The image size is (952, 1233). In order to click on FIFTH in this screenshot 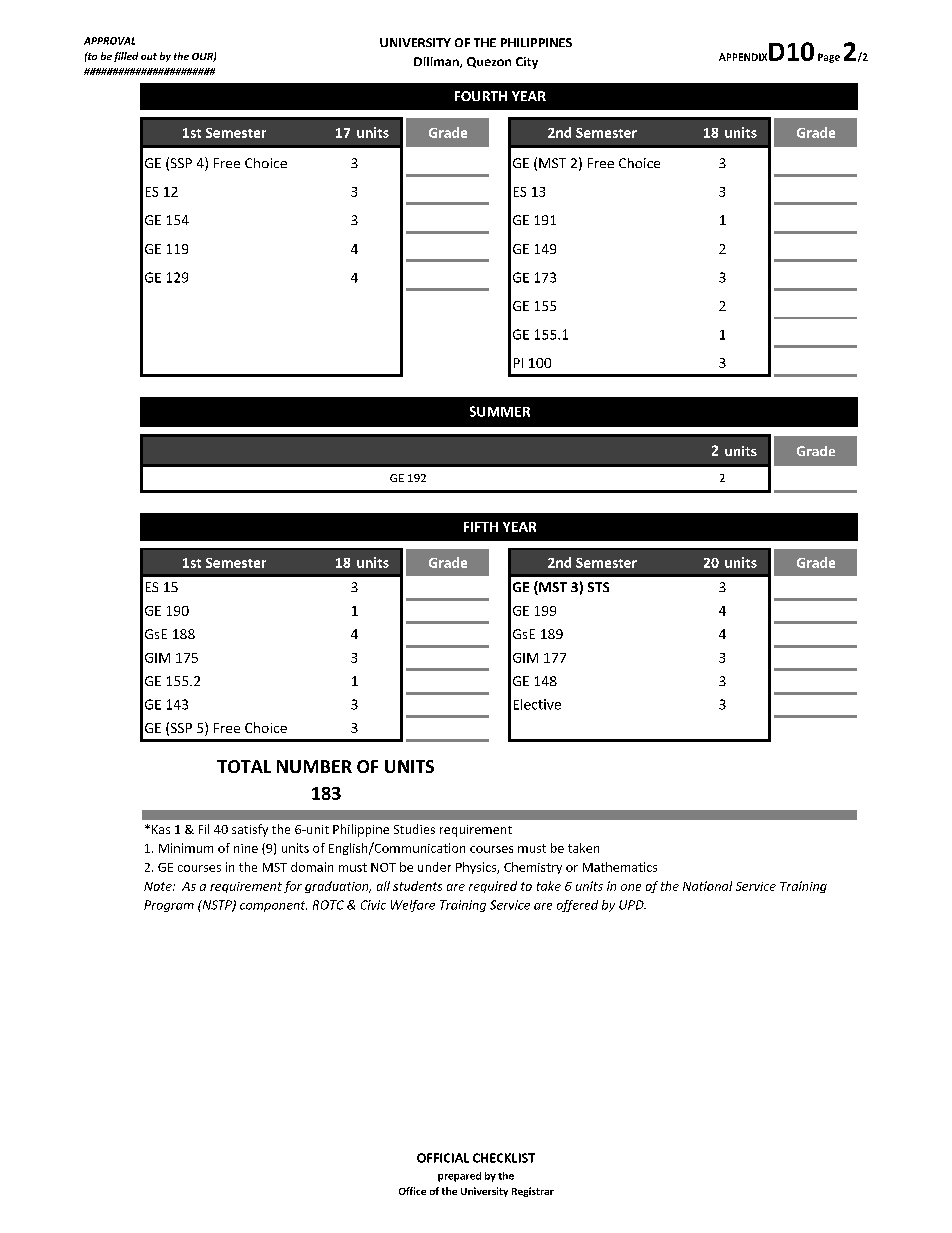, I will do `click(481, 527)`.
